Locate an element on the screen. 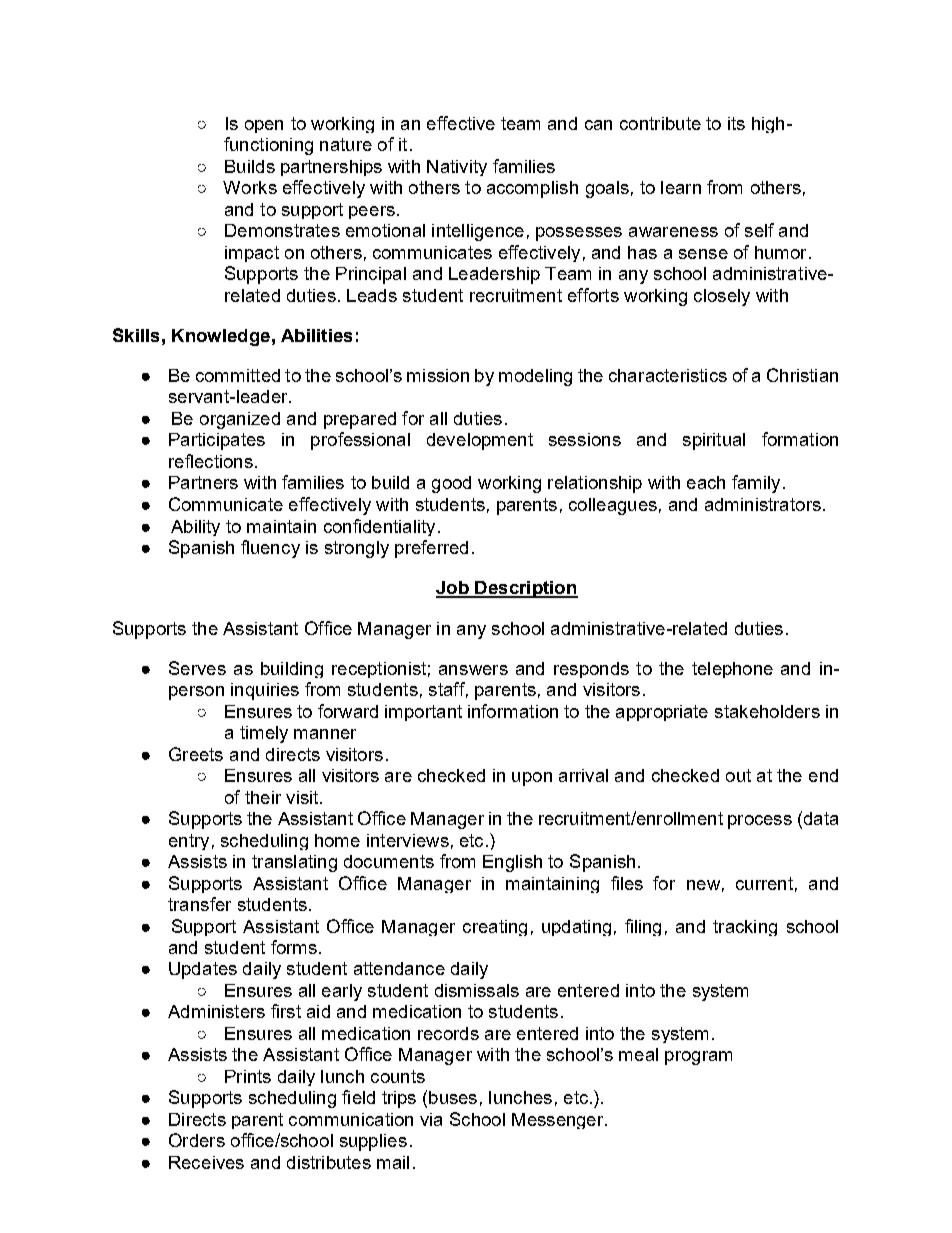  via is located at coordinates (431, 1119).
